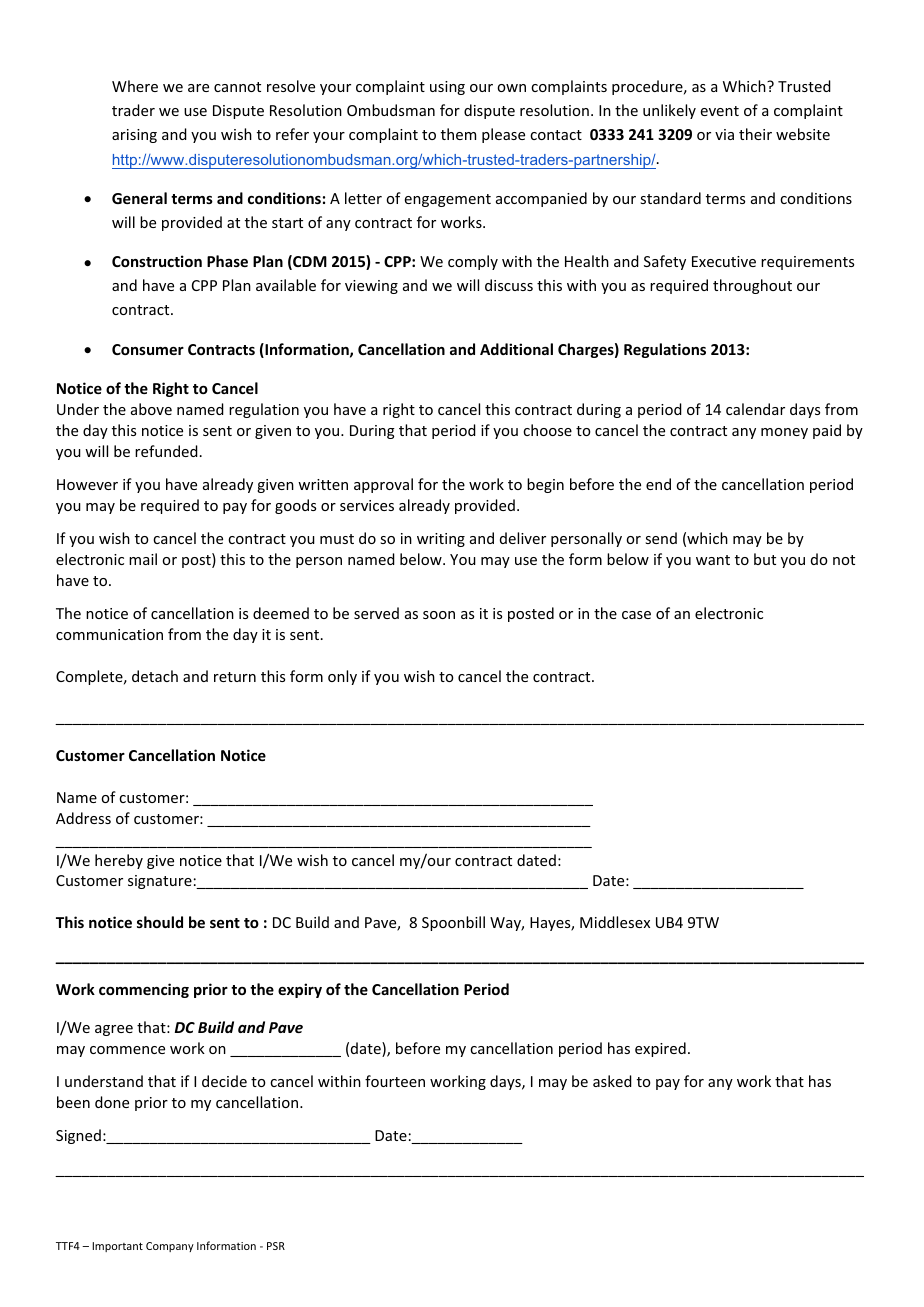  Describe the element at coordinates (170, 1247) in the image. I see `Company` at that location.
